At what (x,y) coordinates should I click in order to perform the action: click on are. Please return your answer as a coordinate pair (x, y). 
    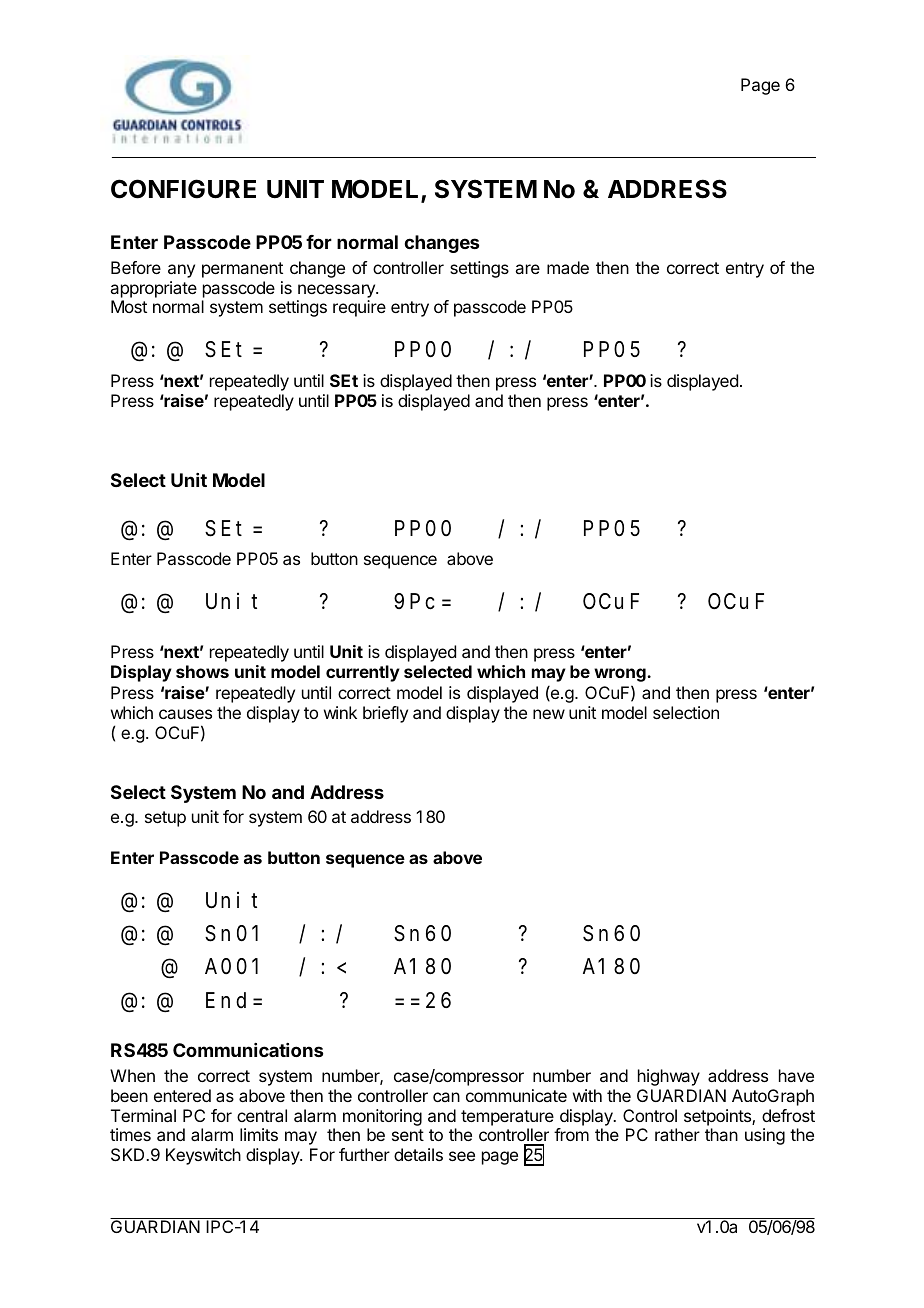
    Looking at the image, I should click on (527, 269).
